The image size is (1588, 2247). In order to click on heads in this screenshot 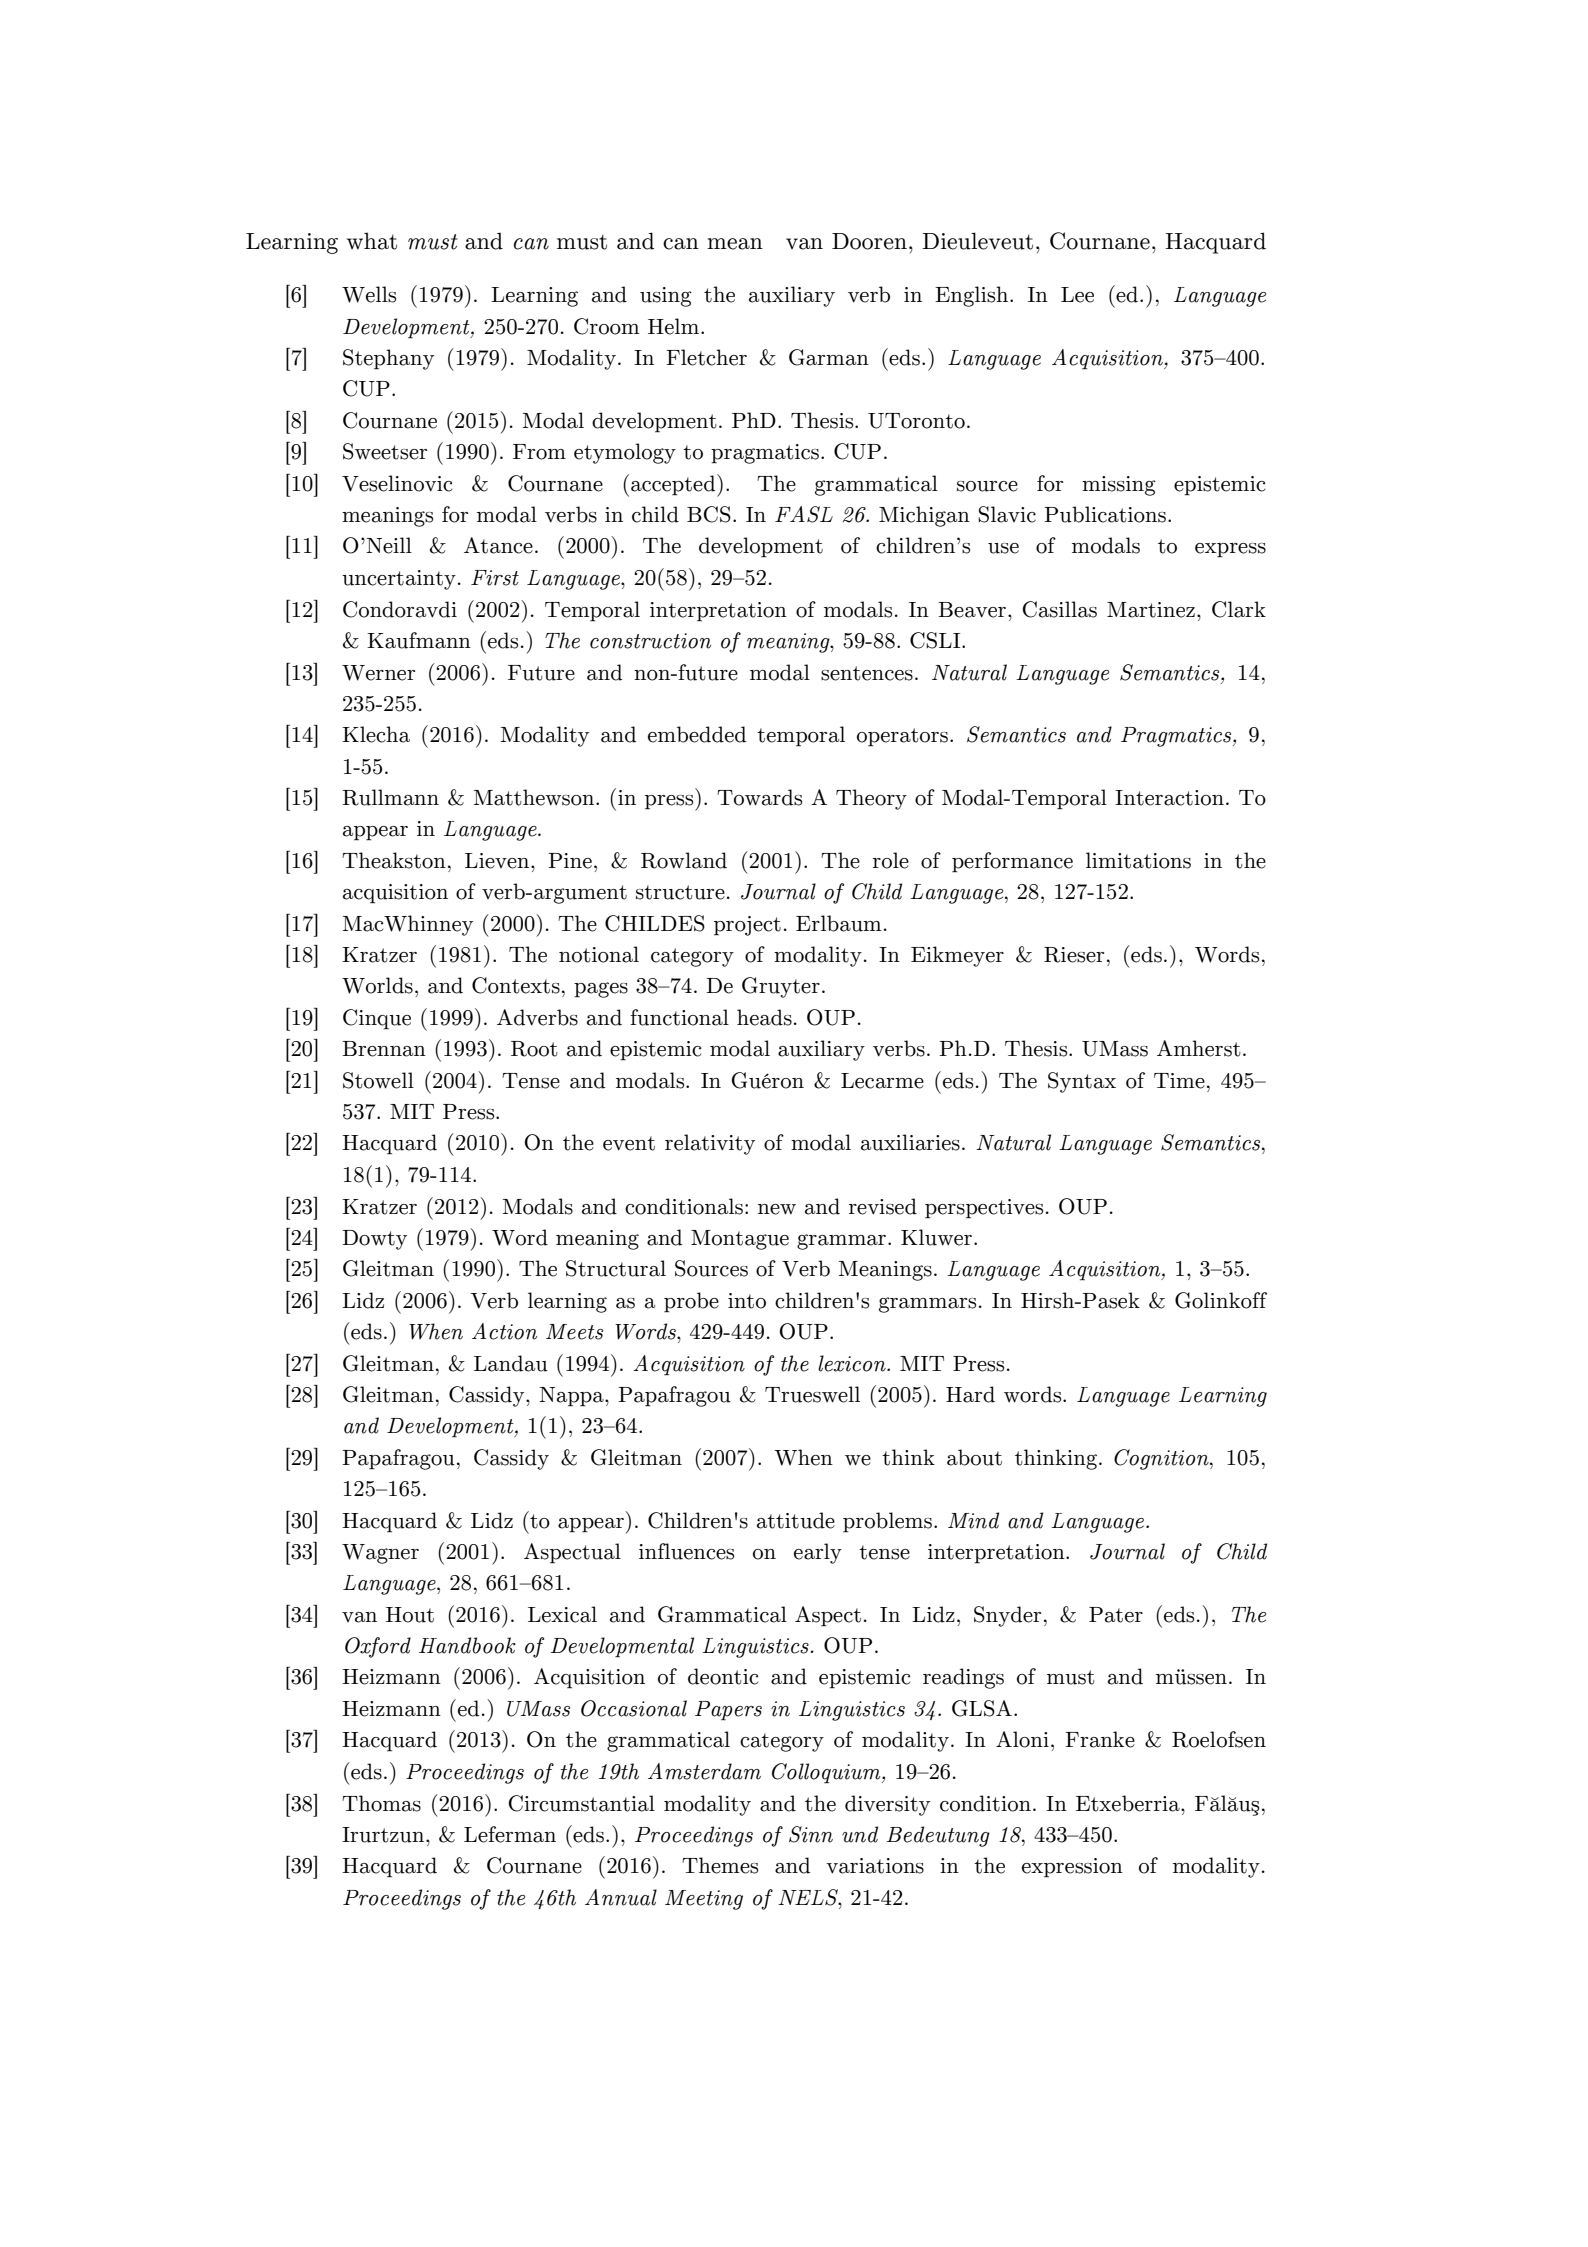, I will do `click(764, 1017)`.
